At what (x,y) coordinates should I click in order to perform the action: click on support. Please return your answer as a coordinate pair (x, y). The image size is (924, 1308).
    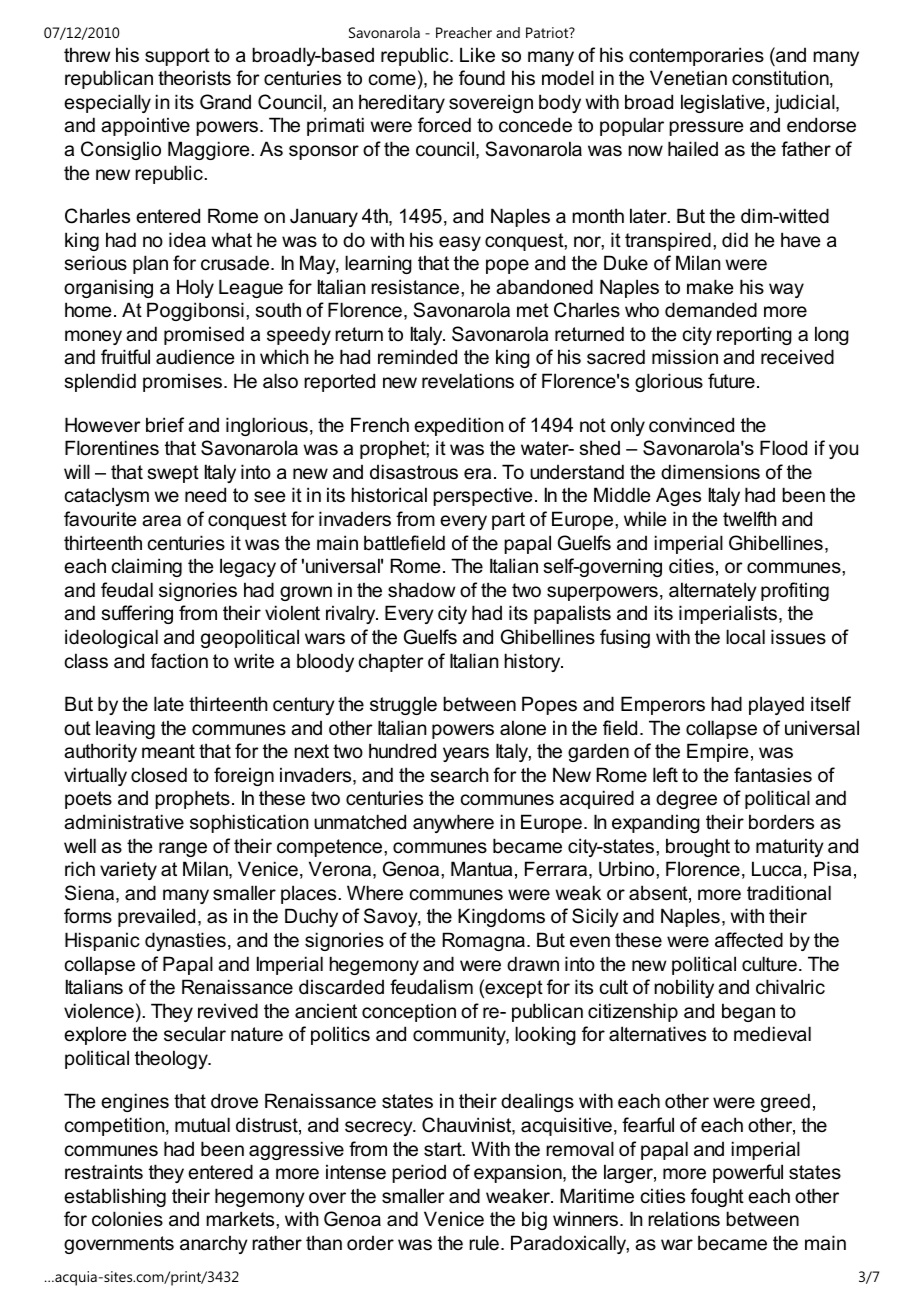
    Looking at the image, I should click on (177, 57).
